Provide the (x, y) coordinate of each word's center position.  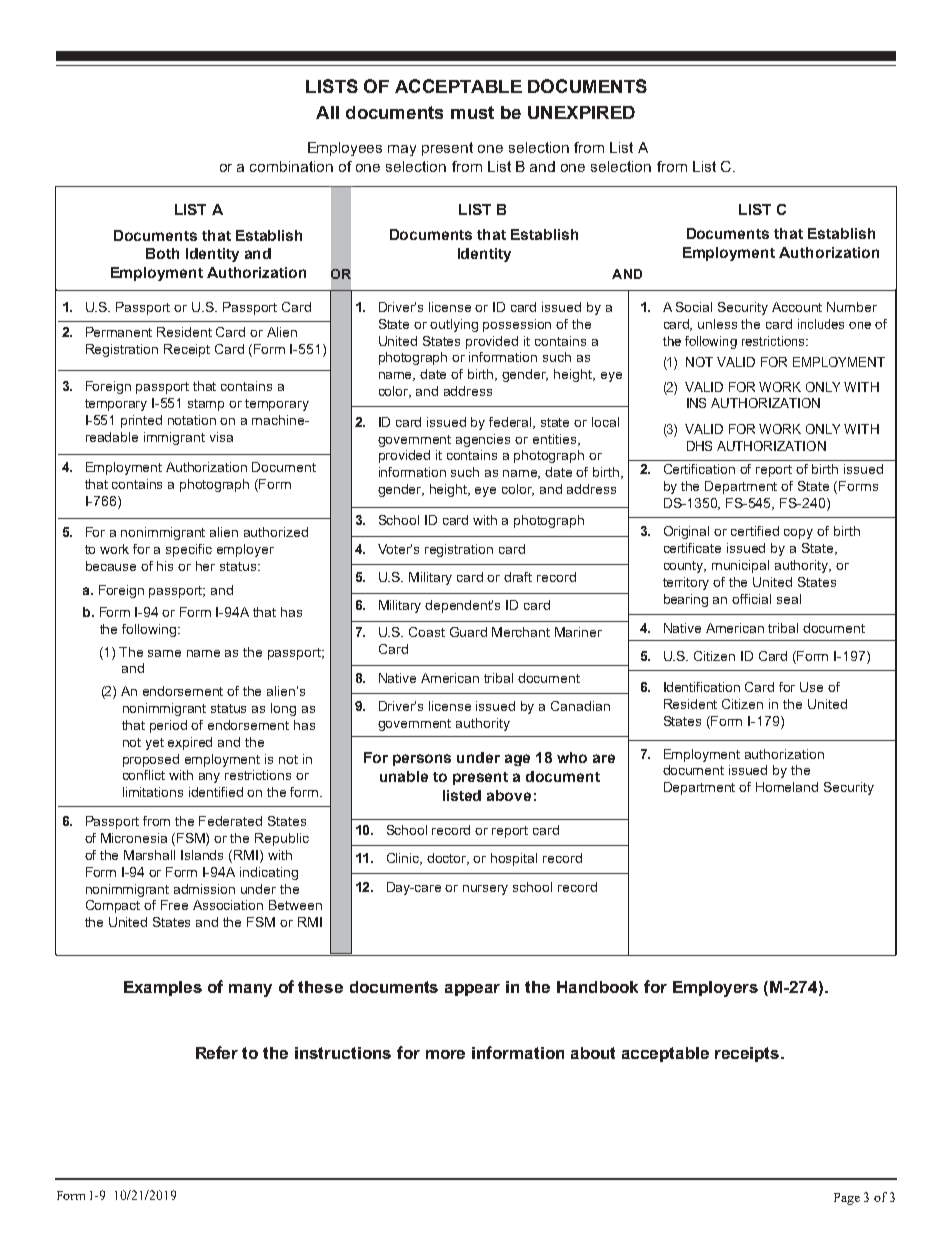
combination (291, 166)
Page (847, 1199)
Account (797, 307)
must (472, 112)
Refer (217, 1052)
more (445, 1054)
